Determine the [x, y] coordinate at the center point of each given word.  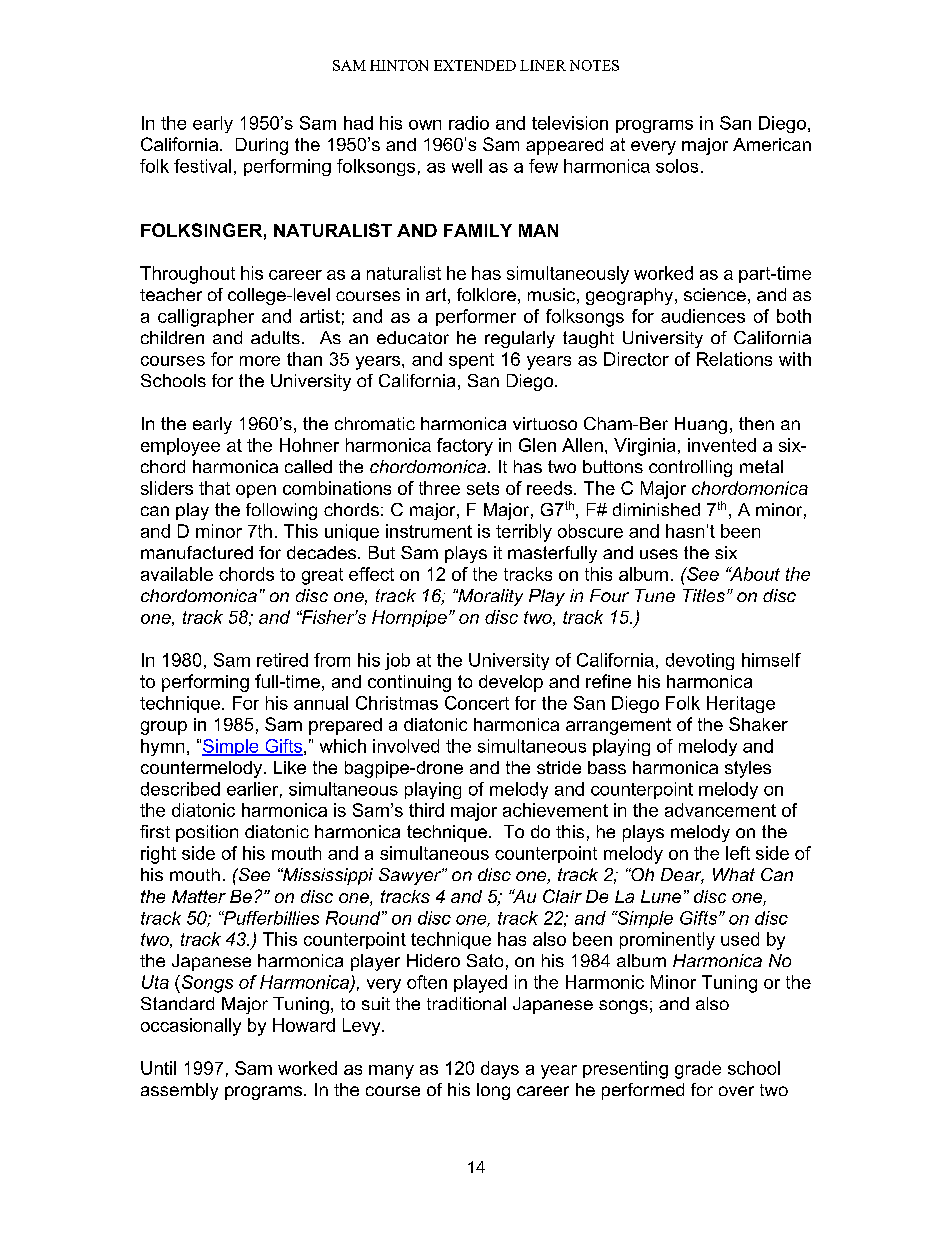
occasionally [191, 1027]
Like [290, 767]
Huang [701, 425]
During [262, 146]
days [500, 1070]
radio [469, 123]
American [772, 144]
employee [180, 447]
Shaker [758, 724]
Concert [477, 703]
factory [465, 447]
